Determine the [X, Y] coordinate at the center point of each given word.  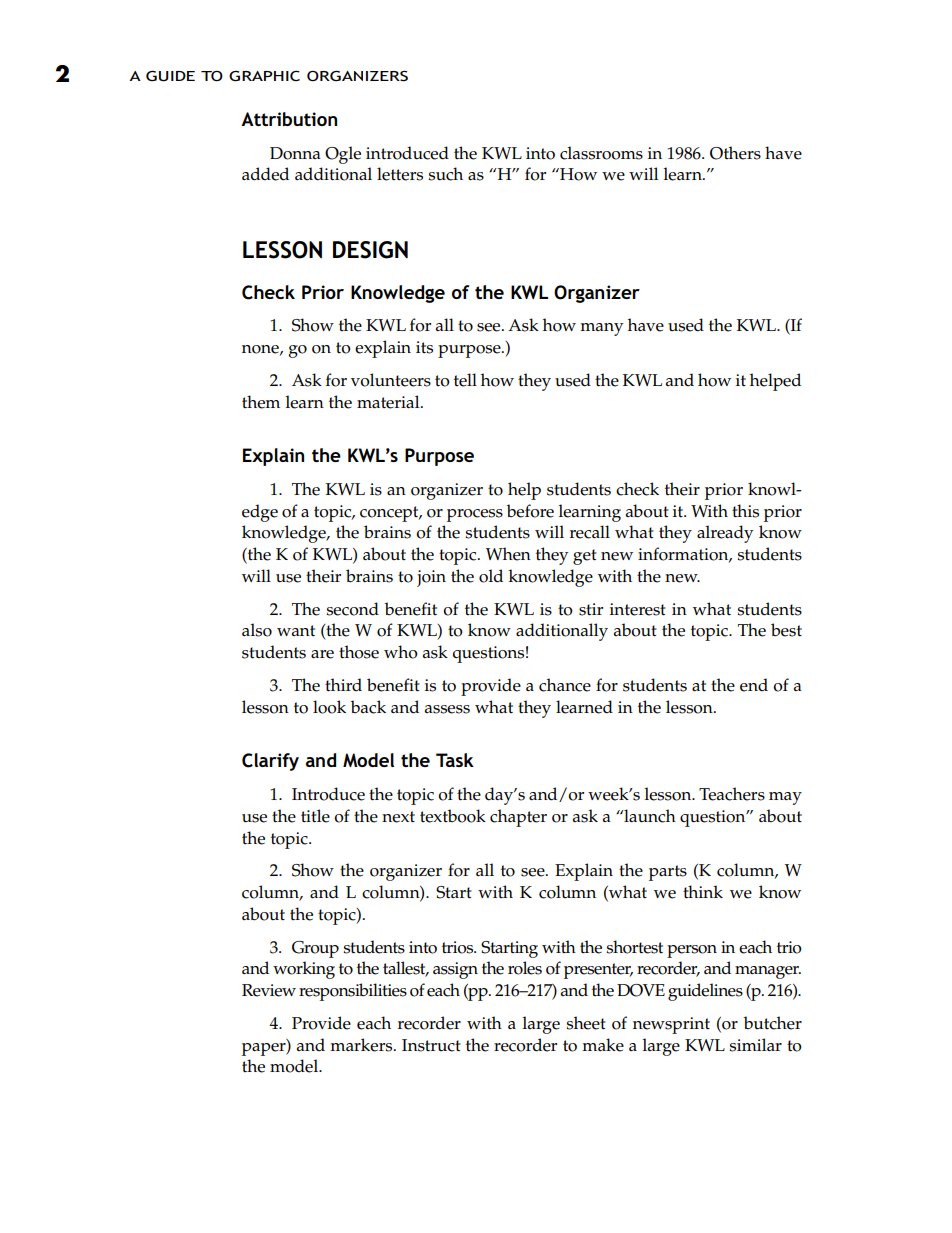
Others [735, 153]
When [508, 554]
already [725, 534]
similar [755, 1045]
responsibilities [353, 992]
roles [525, 968]
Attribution [289, 119]
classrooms [601, 153]
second [352, 609]
